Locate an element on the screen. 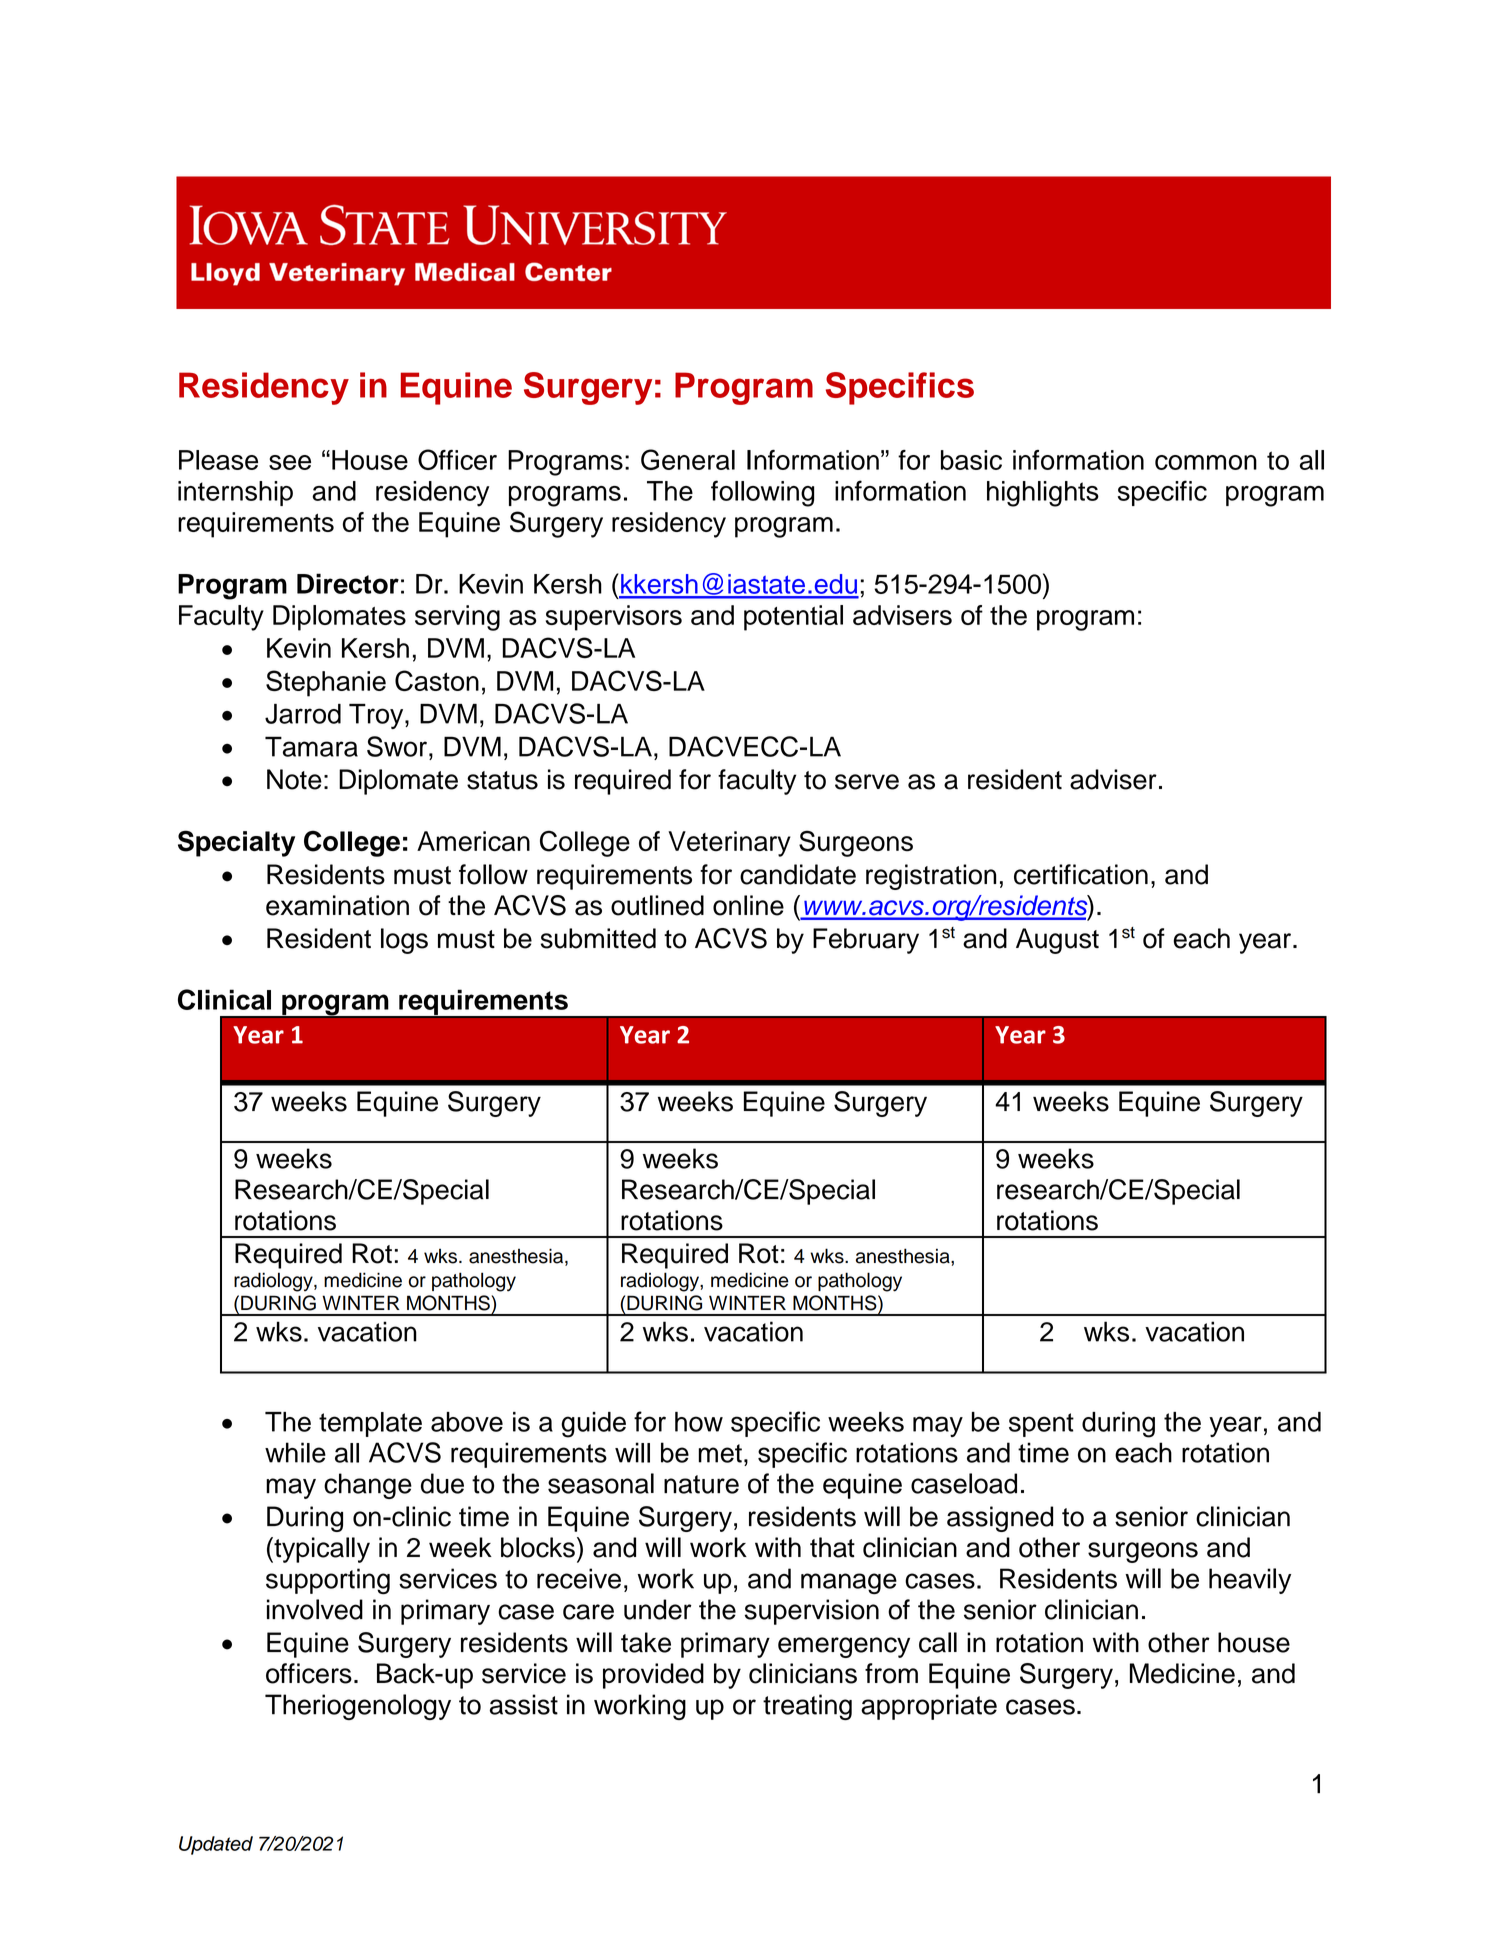  General is located at coordinates (688, 459).
